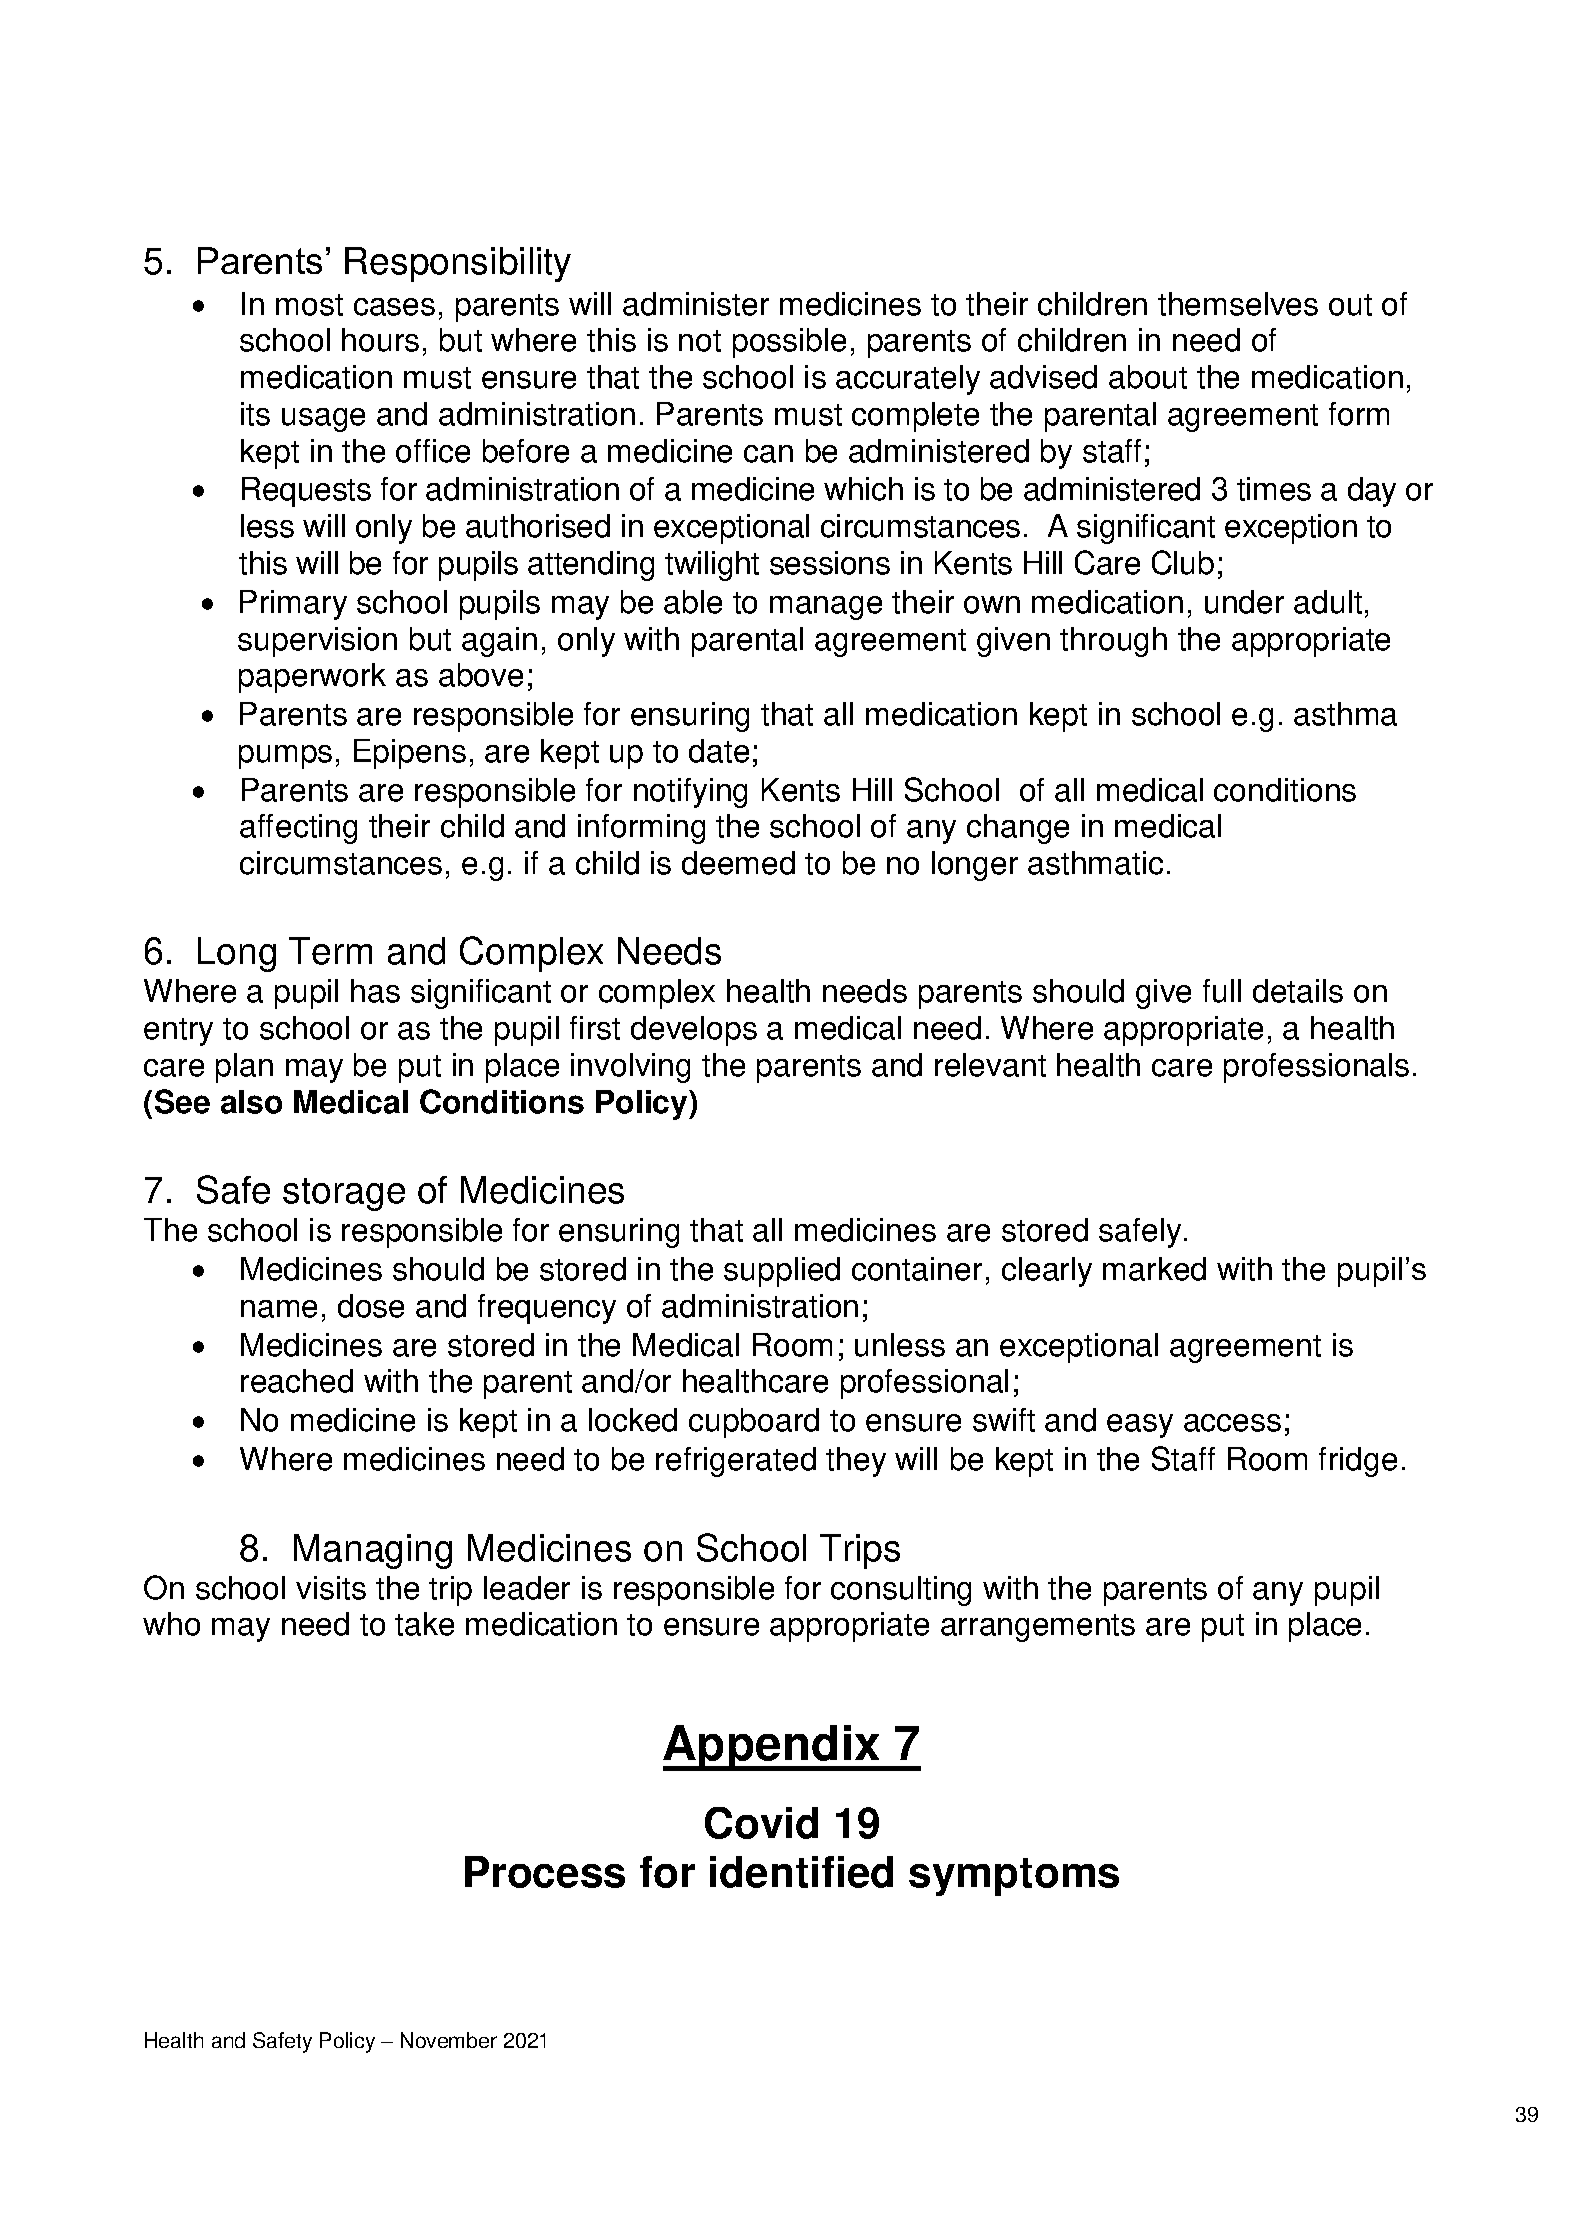  I want to click on through, so click(1113, 642).
